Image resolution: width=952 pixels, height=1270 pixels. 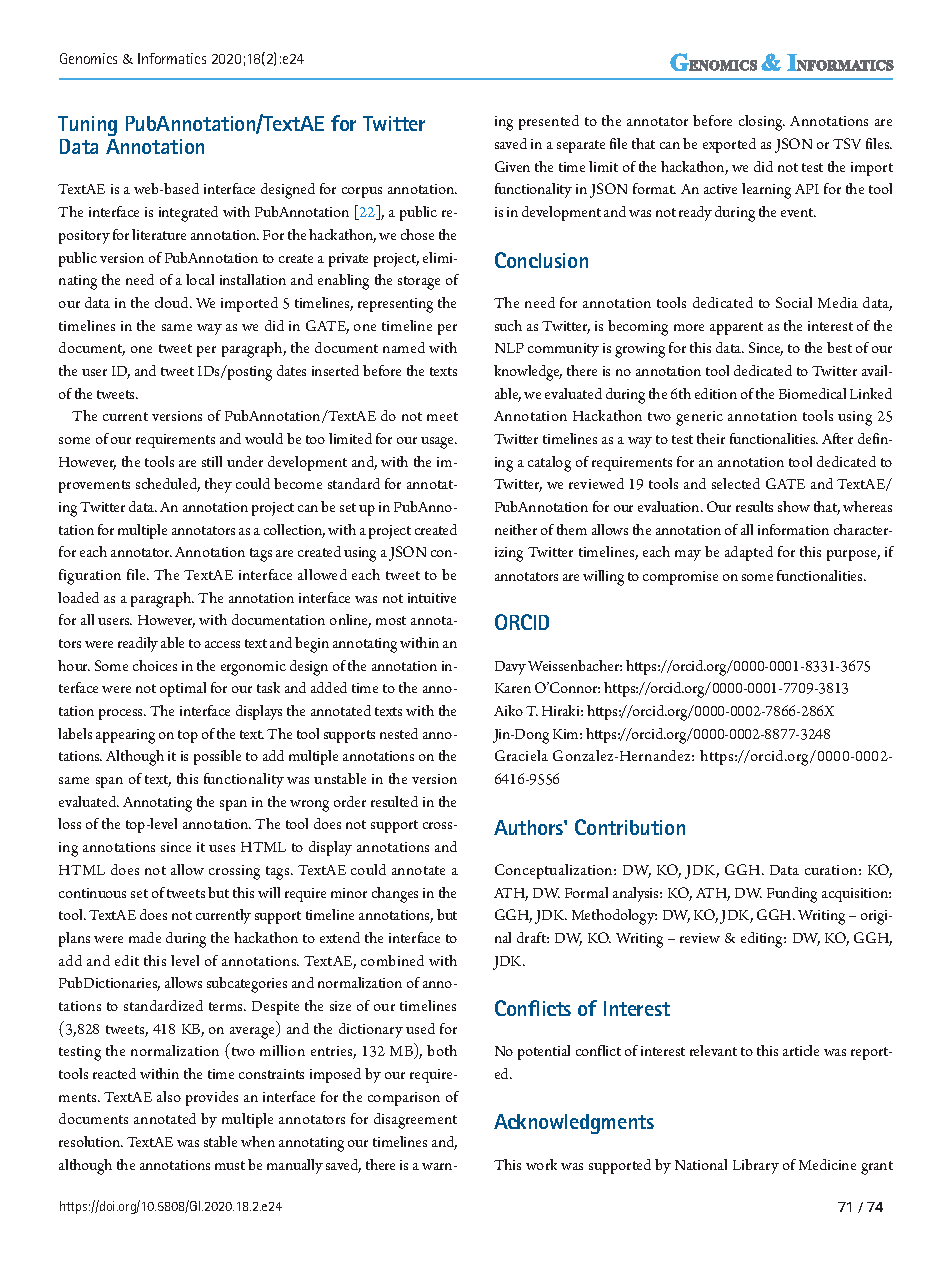 I want to click on adapted, so click(x=749, y=553).
